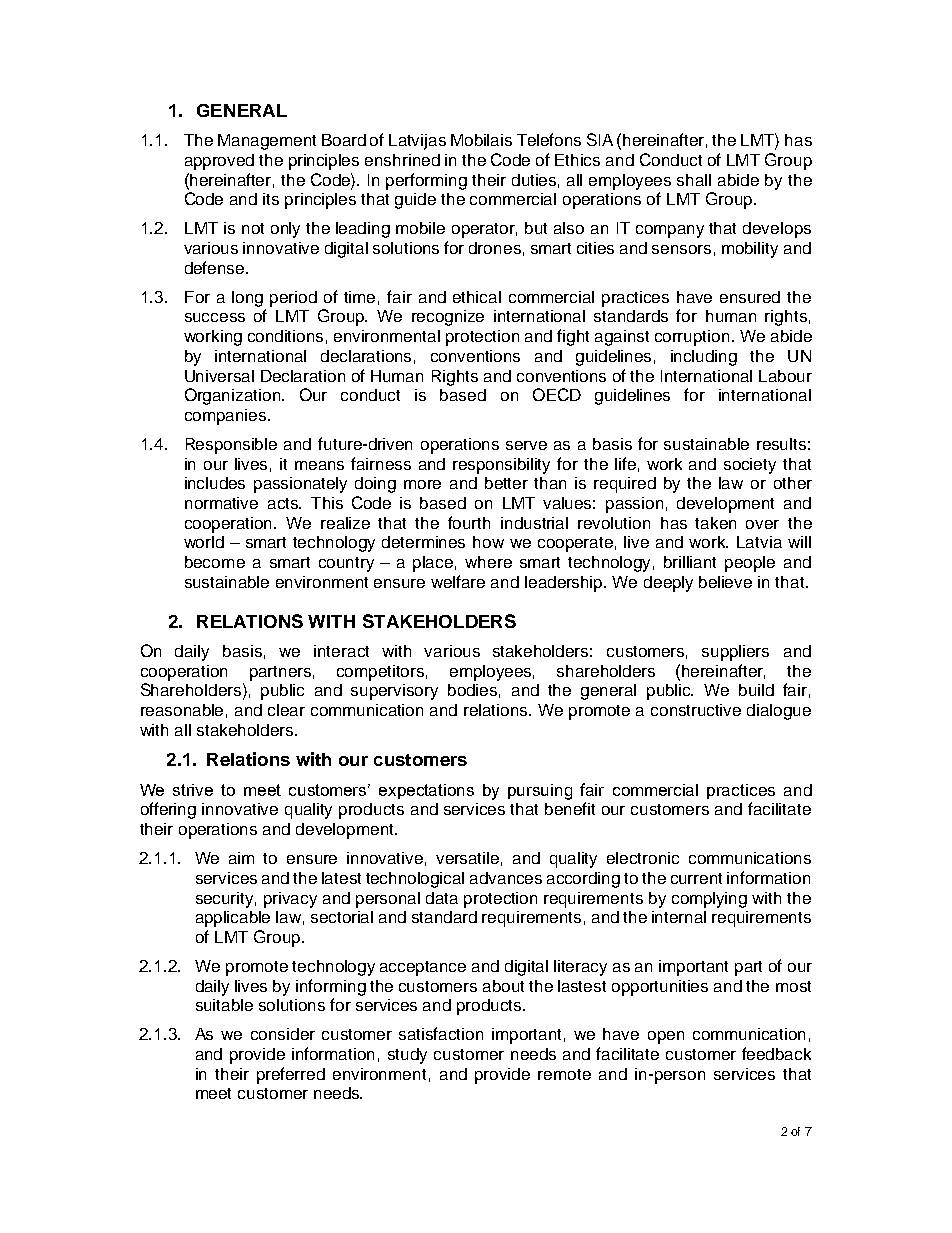 Image resolution: width=952 pixels, height=1233 pixels. I want to click on recognize, so click(448, 318).
